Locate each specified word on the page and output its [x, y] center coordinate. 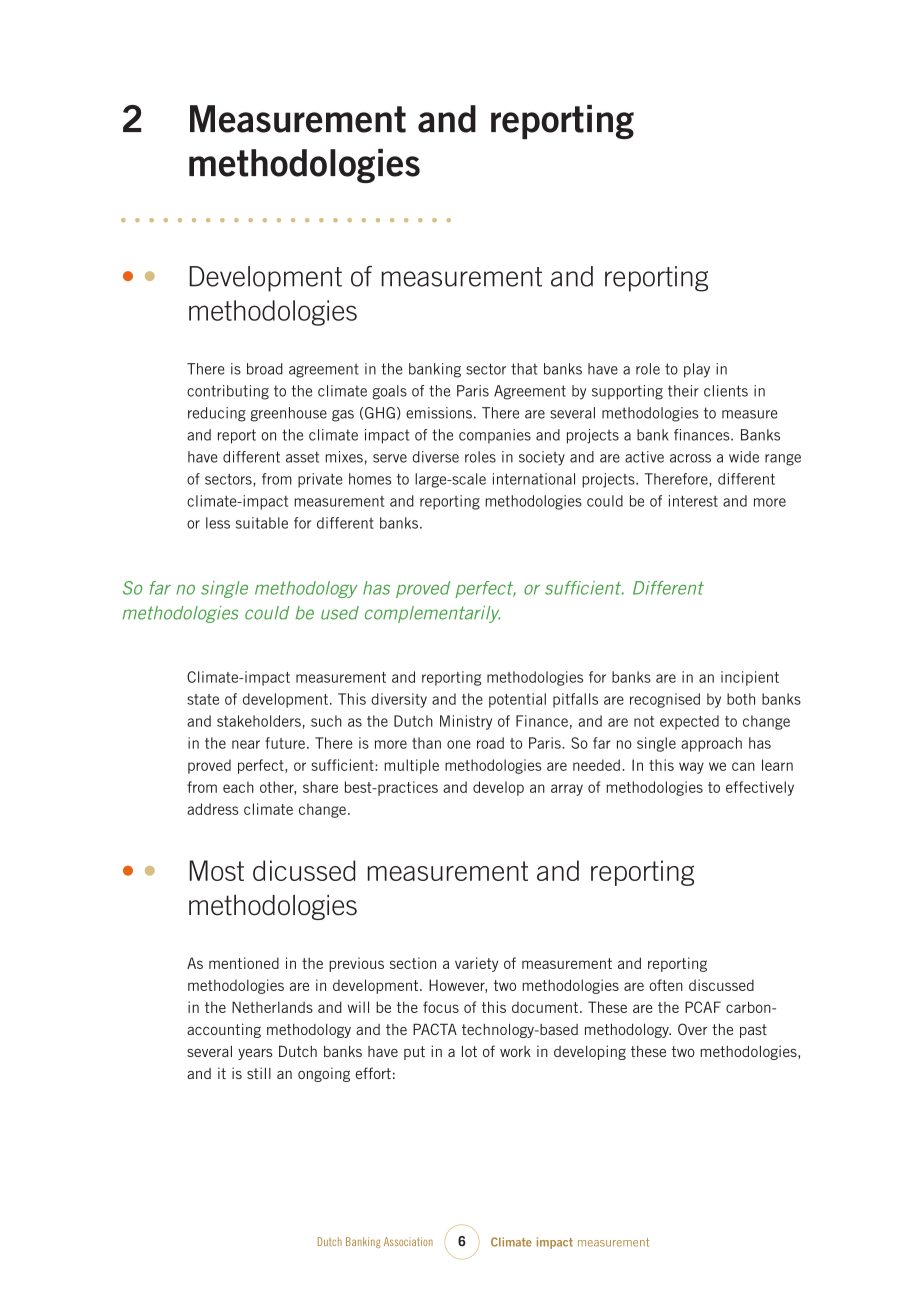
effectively [760, 788]
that [524, 369]
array [567, 790]
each [238, 787]
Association [408, 1241]
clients [726, 391]
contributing [228, 392]
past [753, 1031]
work [515, 1051]
